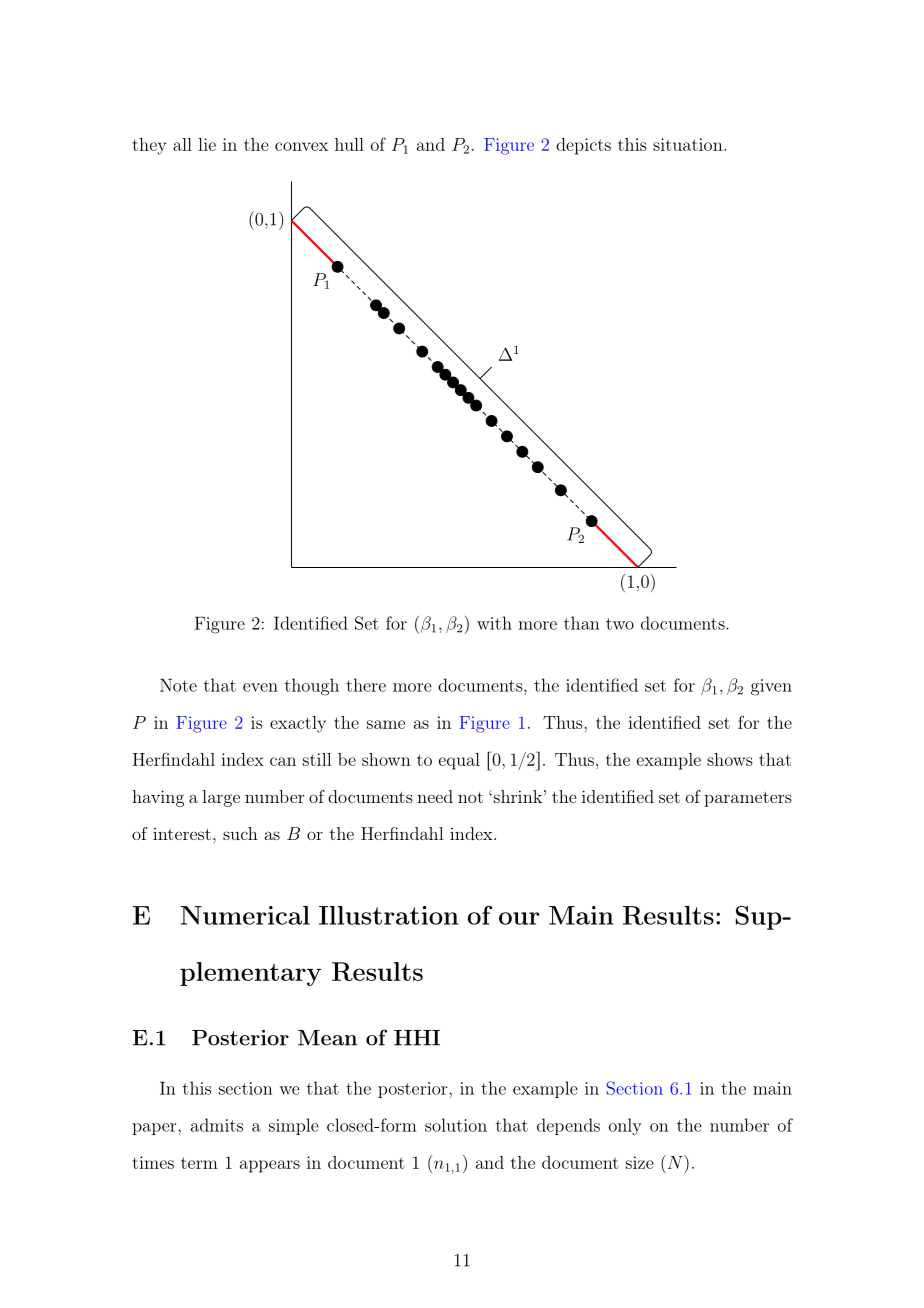  I want to click on our, so click(519, 918).
